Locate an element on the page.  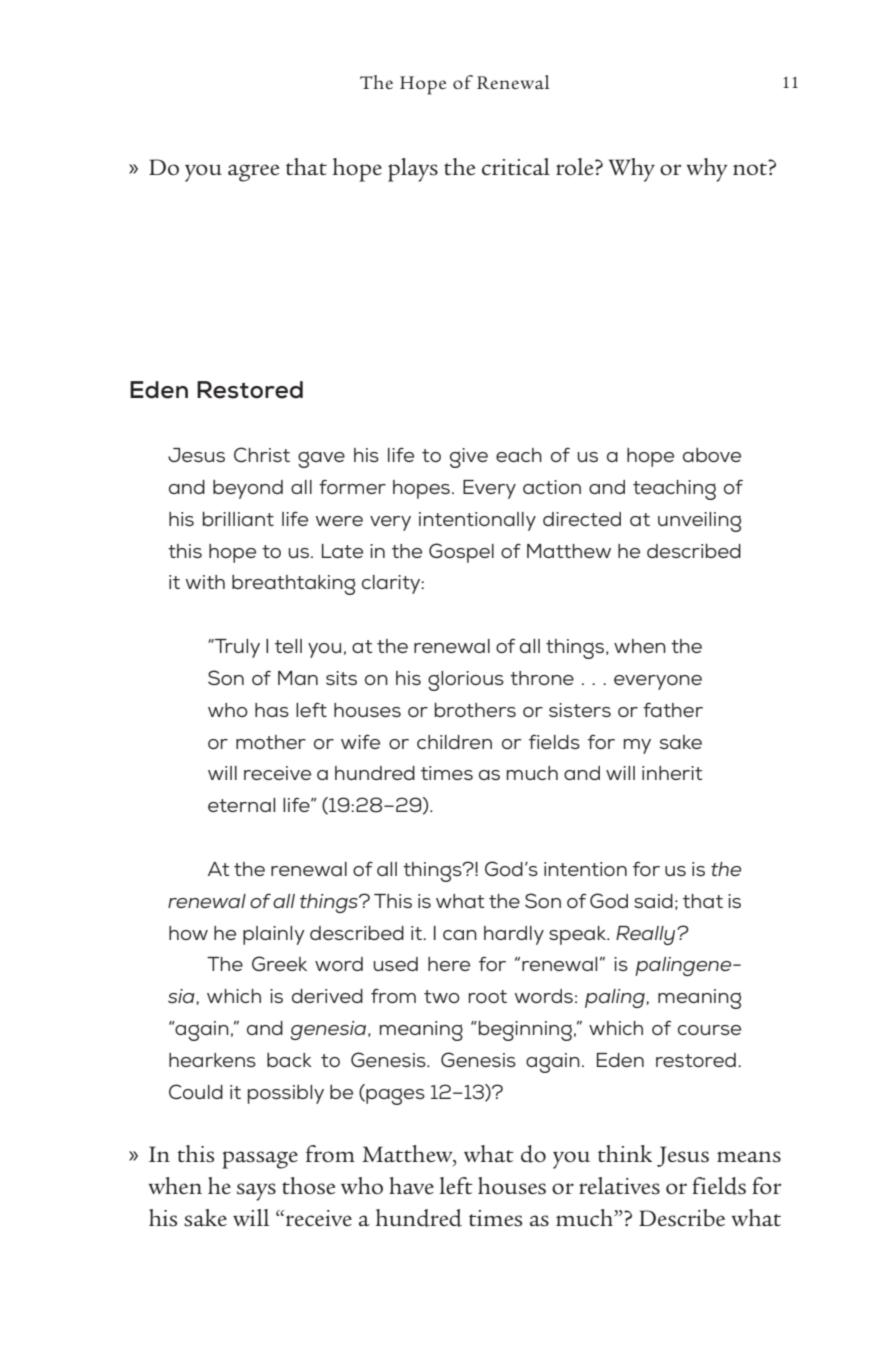
brilliant is located at coordinates (238, 519).
